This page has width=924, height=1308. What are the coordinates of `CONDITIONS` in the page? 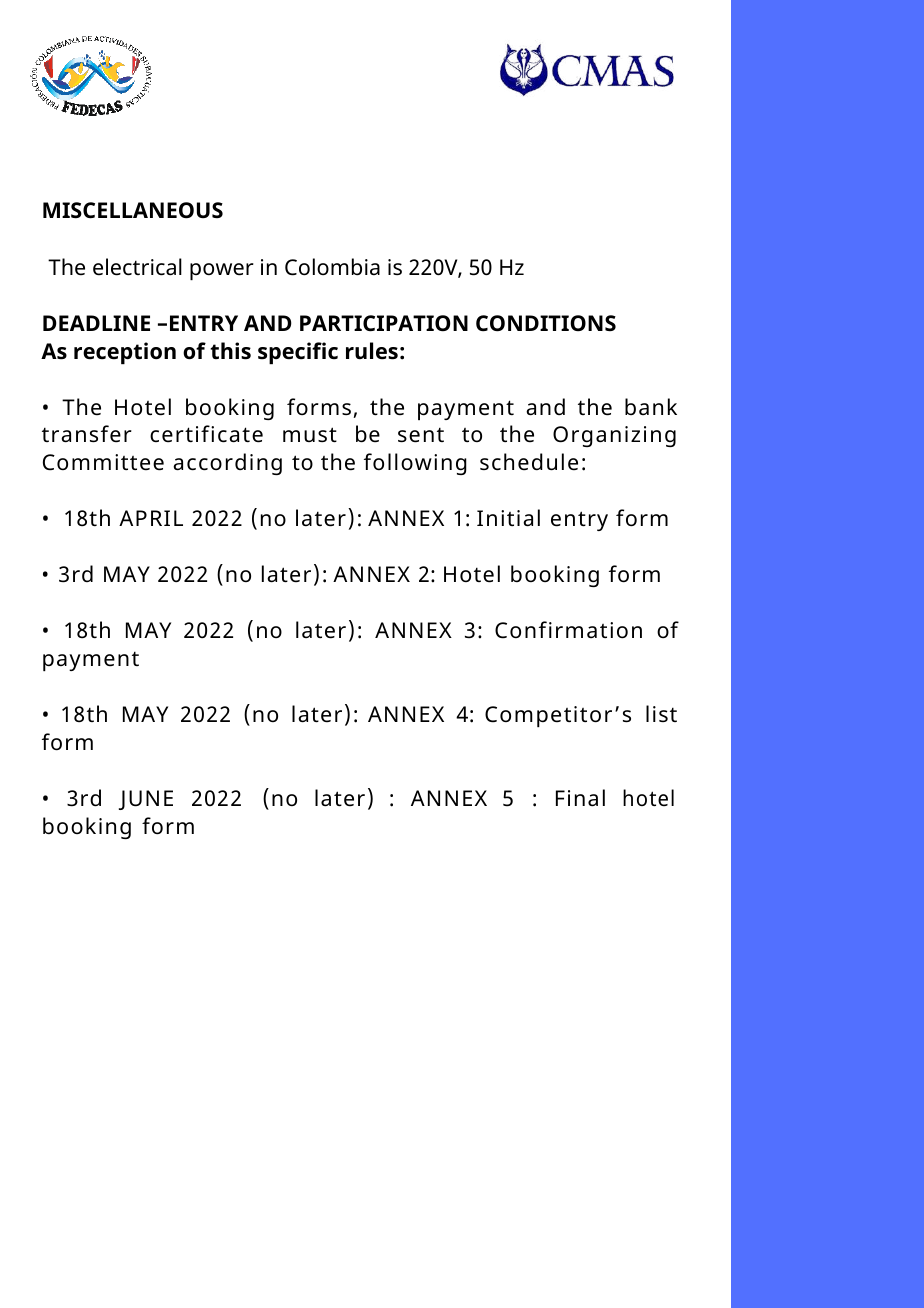 It's located at (546, 323).
